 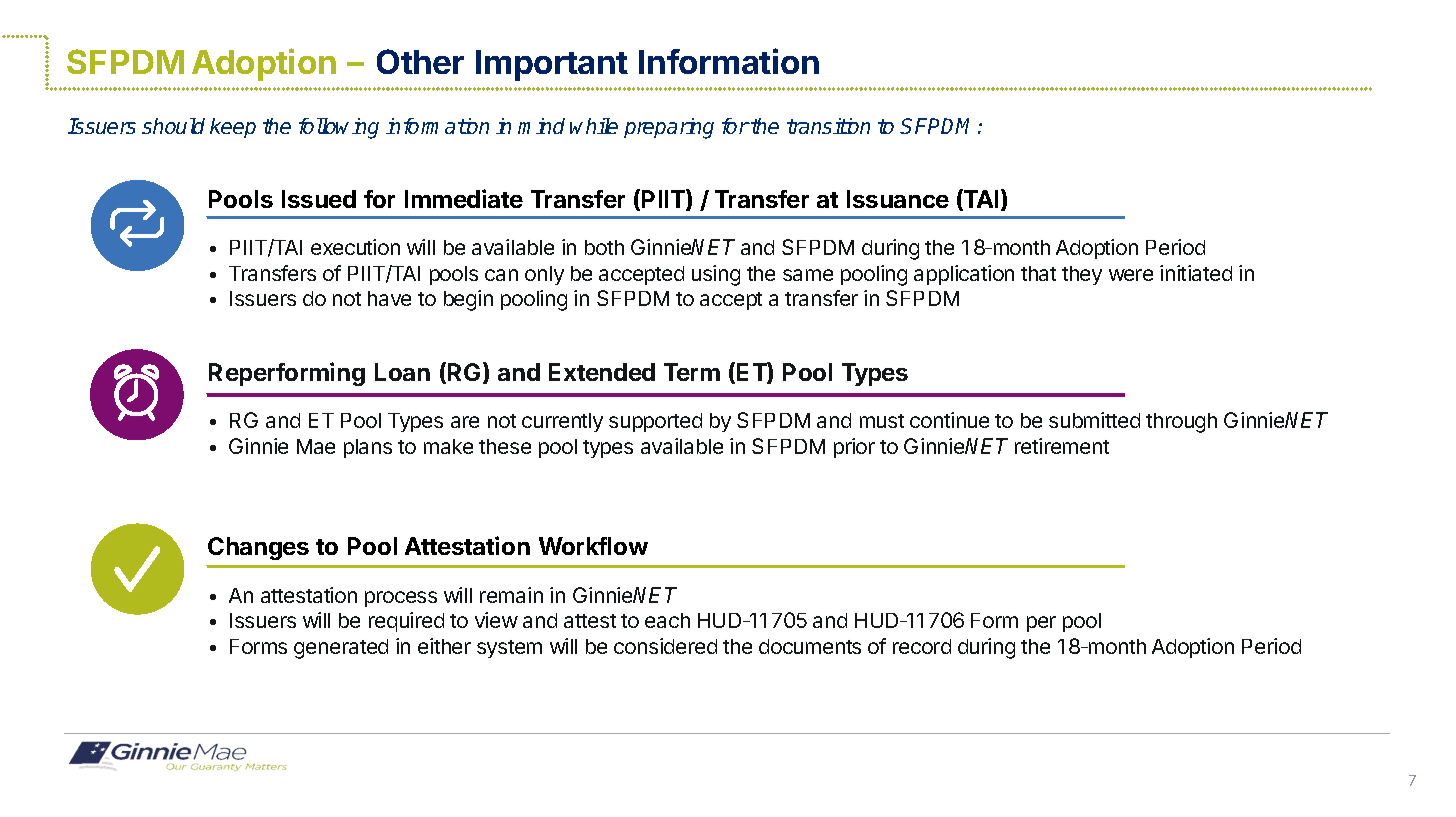 I want to click on Important, so click(x=552, y=65).
